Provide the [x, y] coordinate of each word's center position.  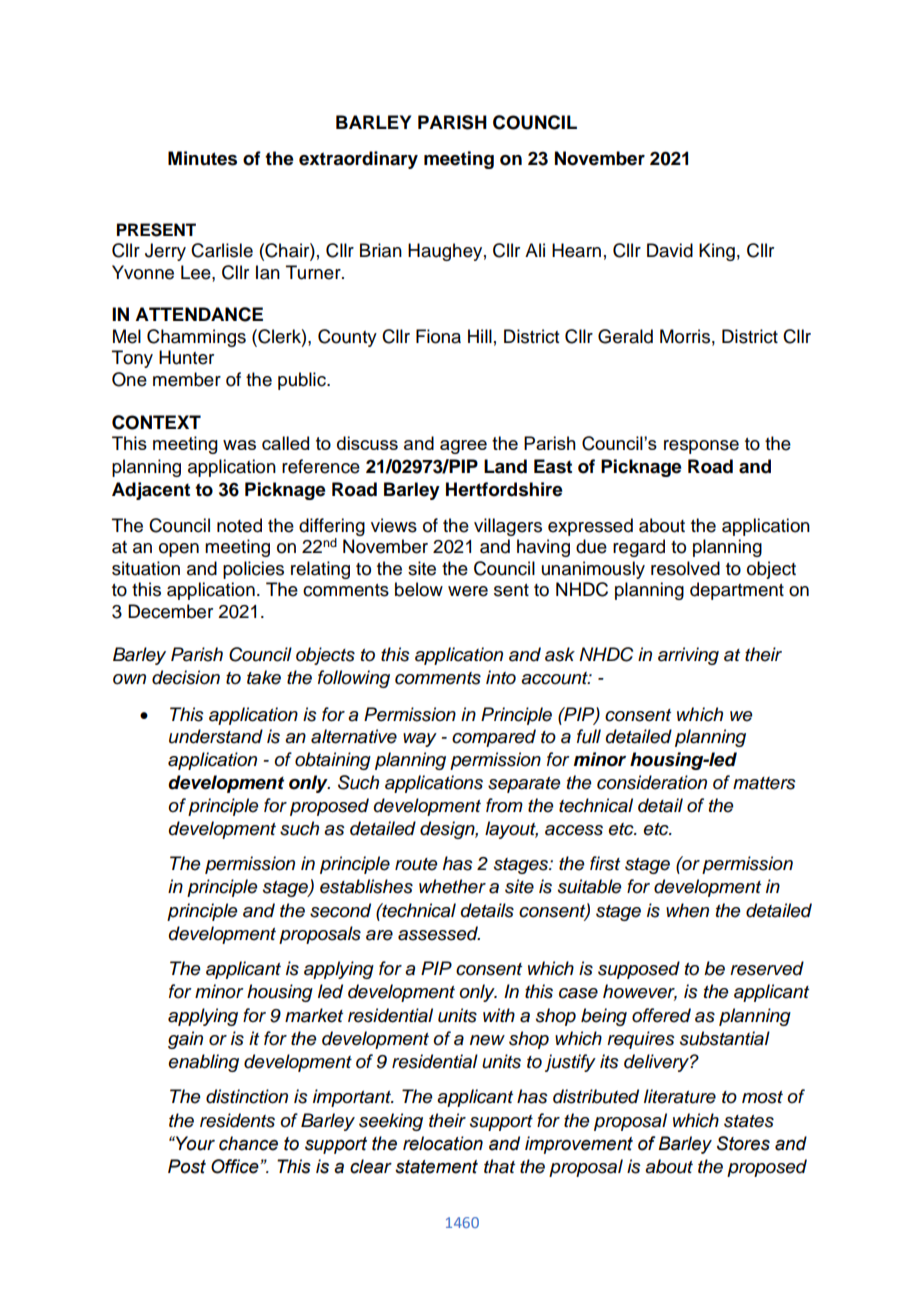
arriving [688, 656]
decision [186, 677]
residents [237, 1120]
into [501, 677]
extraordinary [358, 160]
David [670, 250]
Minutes [202, 158]
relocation [443, 1143]
